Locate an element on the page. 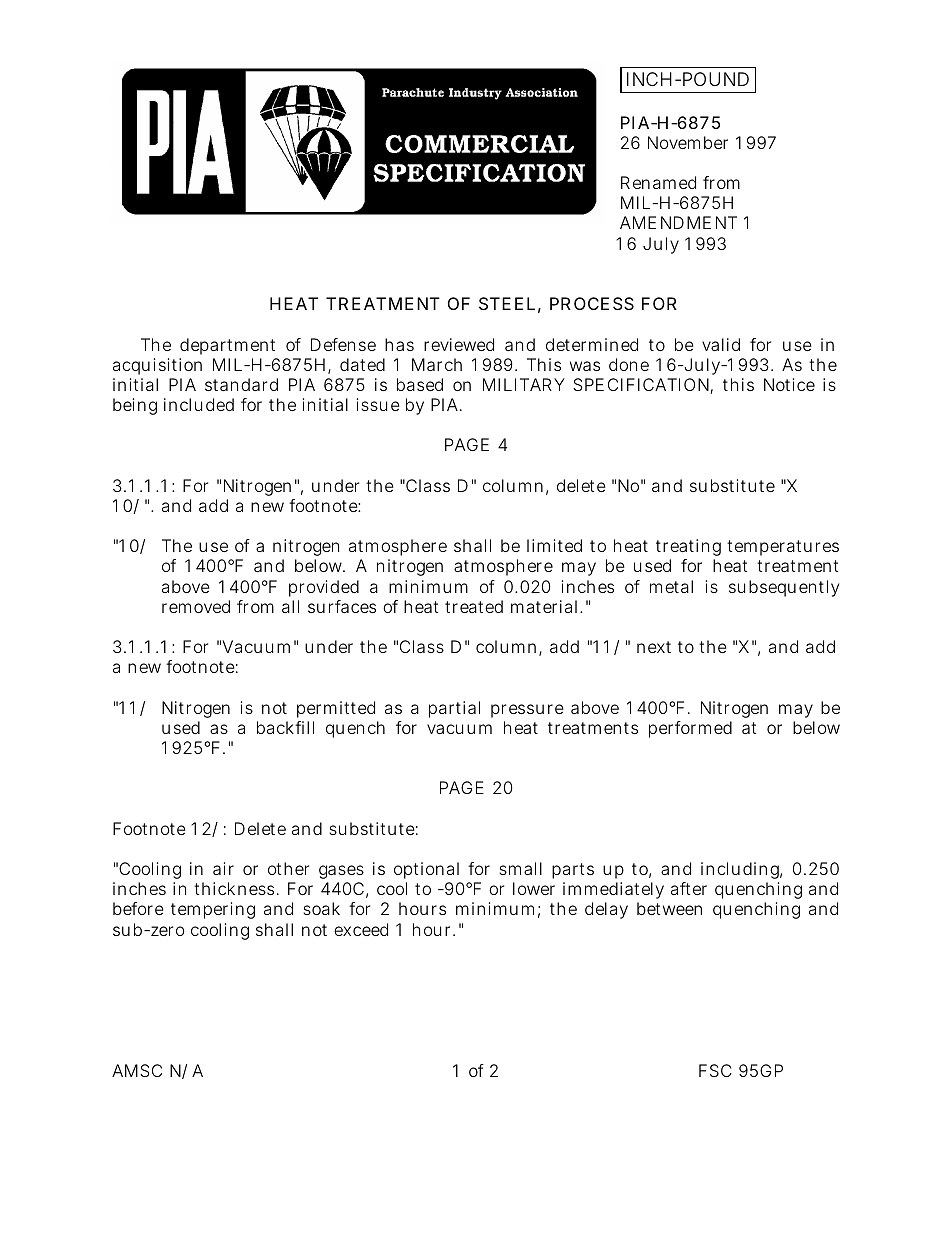 This page has width=952, height=1233. FSC is located at coordinates (715, 1070).
